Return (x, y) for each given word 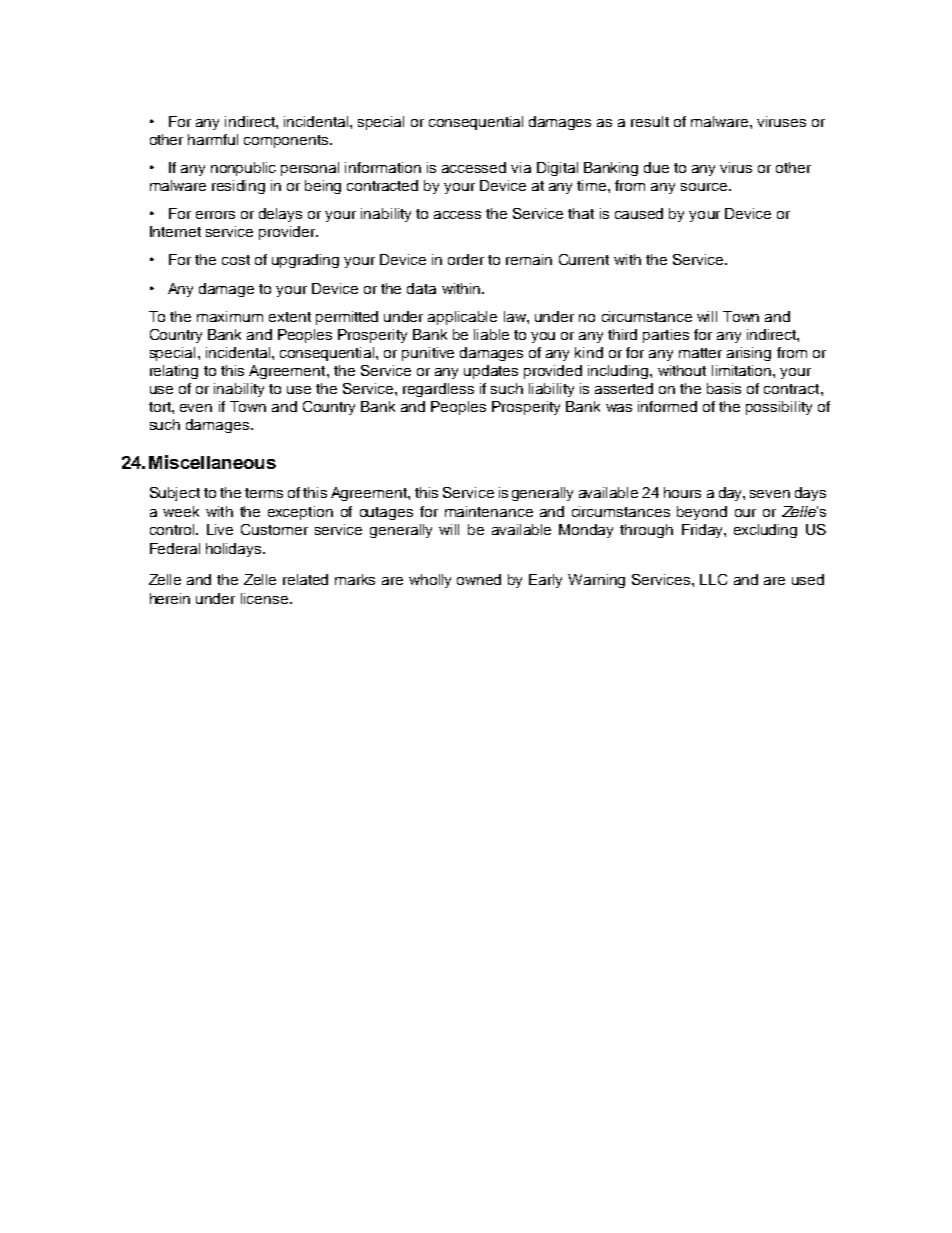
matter (700, 353)
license (264, 598)
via (521, 167)
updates (491, 372)
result (650, 121)
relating (174, 372)
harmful (213, 139)
